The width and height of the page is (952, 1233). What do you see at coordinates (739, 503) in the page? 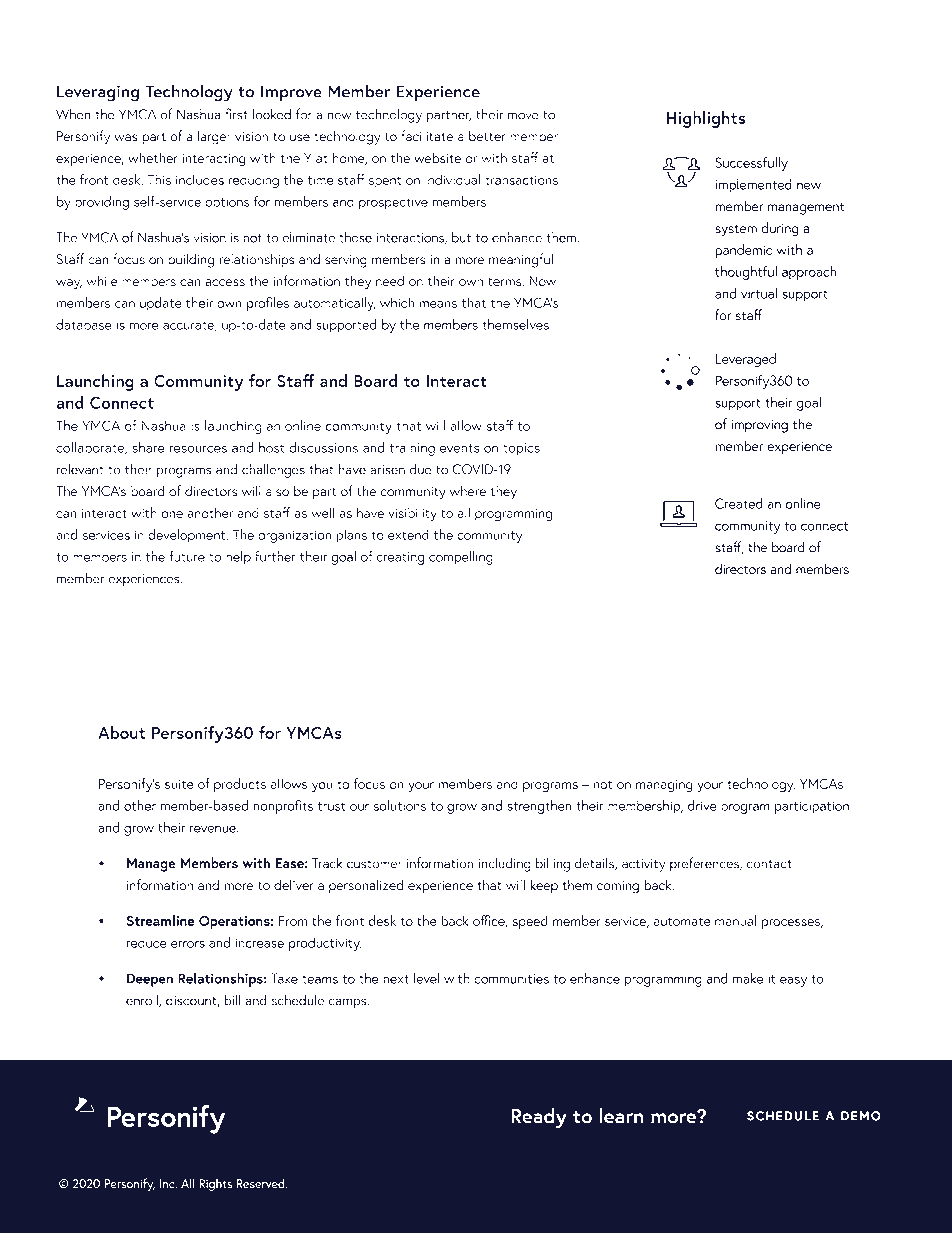
I see `Created` at bounding box center [739, 503].
